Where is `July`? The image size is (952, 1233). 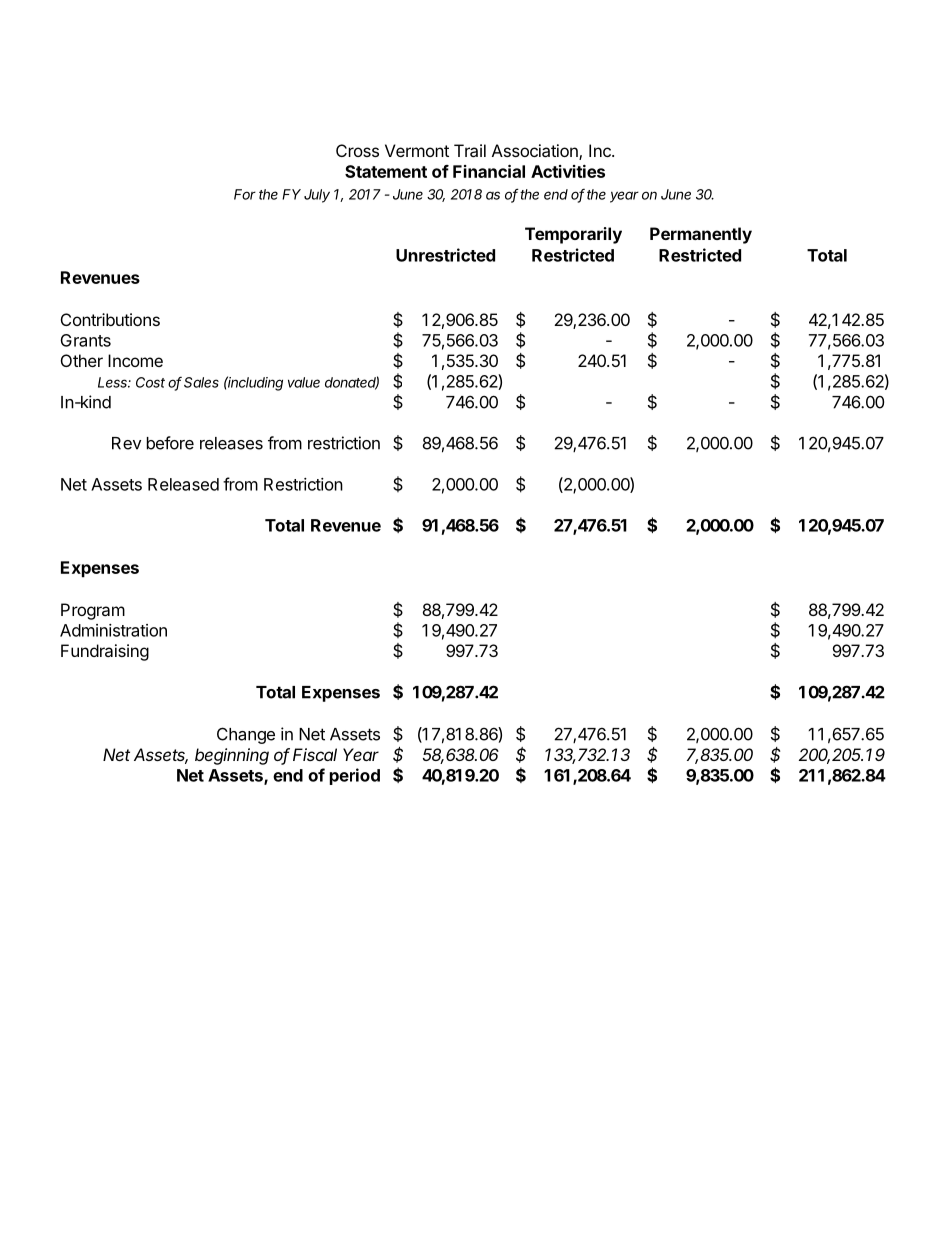
July is located at coordinates (317, 196).
